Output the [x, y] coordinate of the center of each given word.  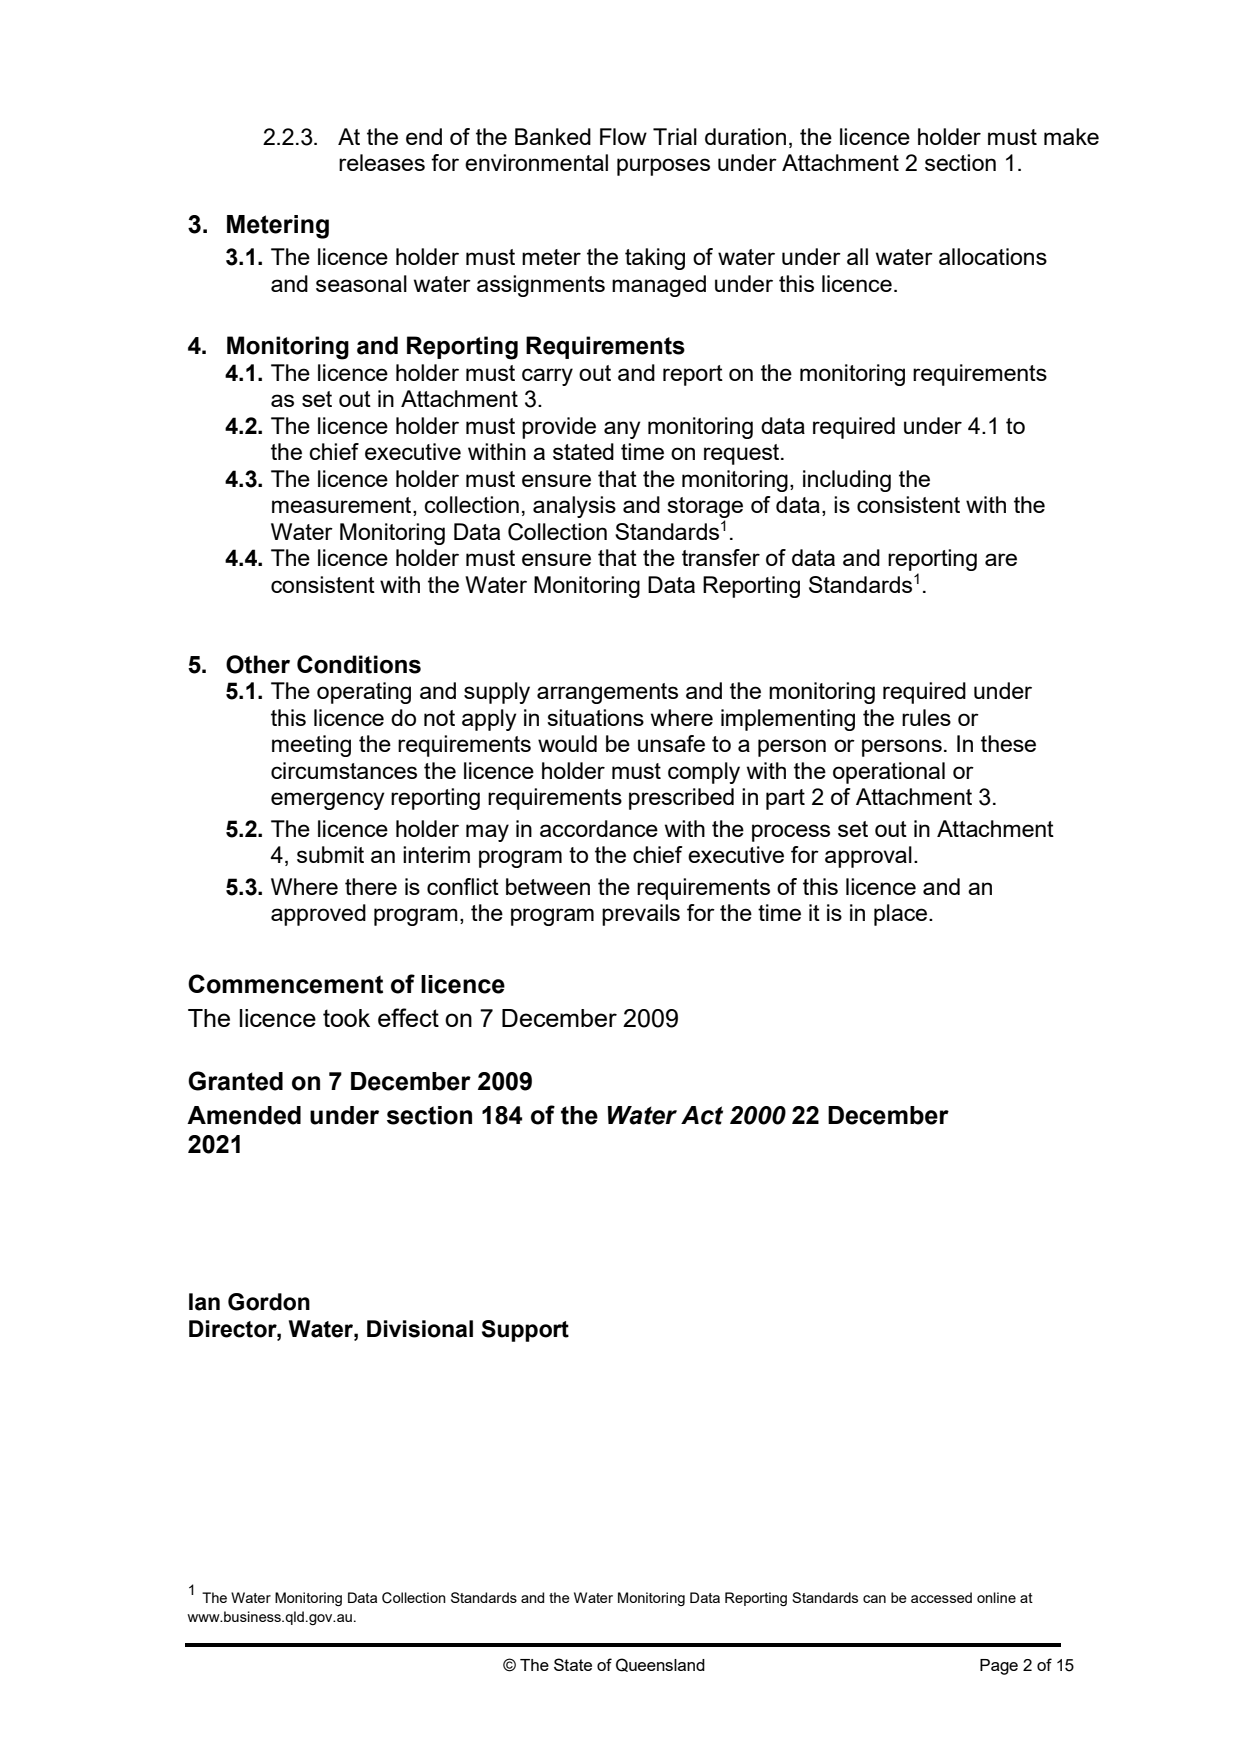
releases [382, 162]
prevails [641, 915]
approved [318, 915]
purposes [663, 167]
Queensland [660, 1665]
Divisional [420, 1329]
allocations [993, 256]
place [902, 915]
